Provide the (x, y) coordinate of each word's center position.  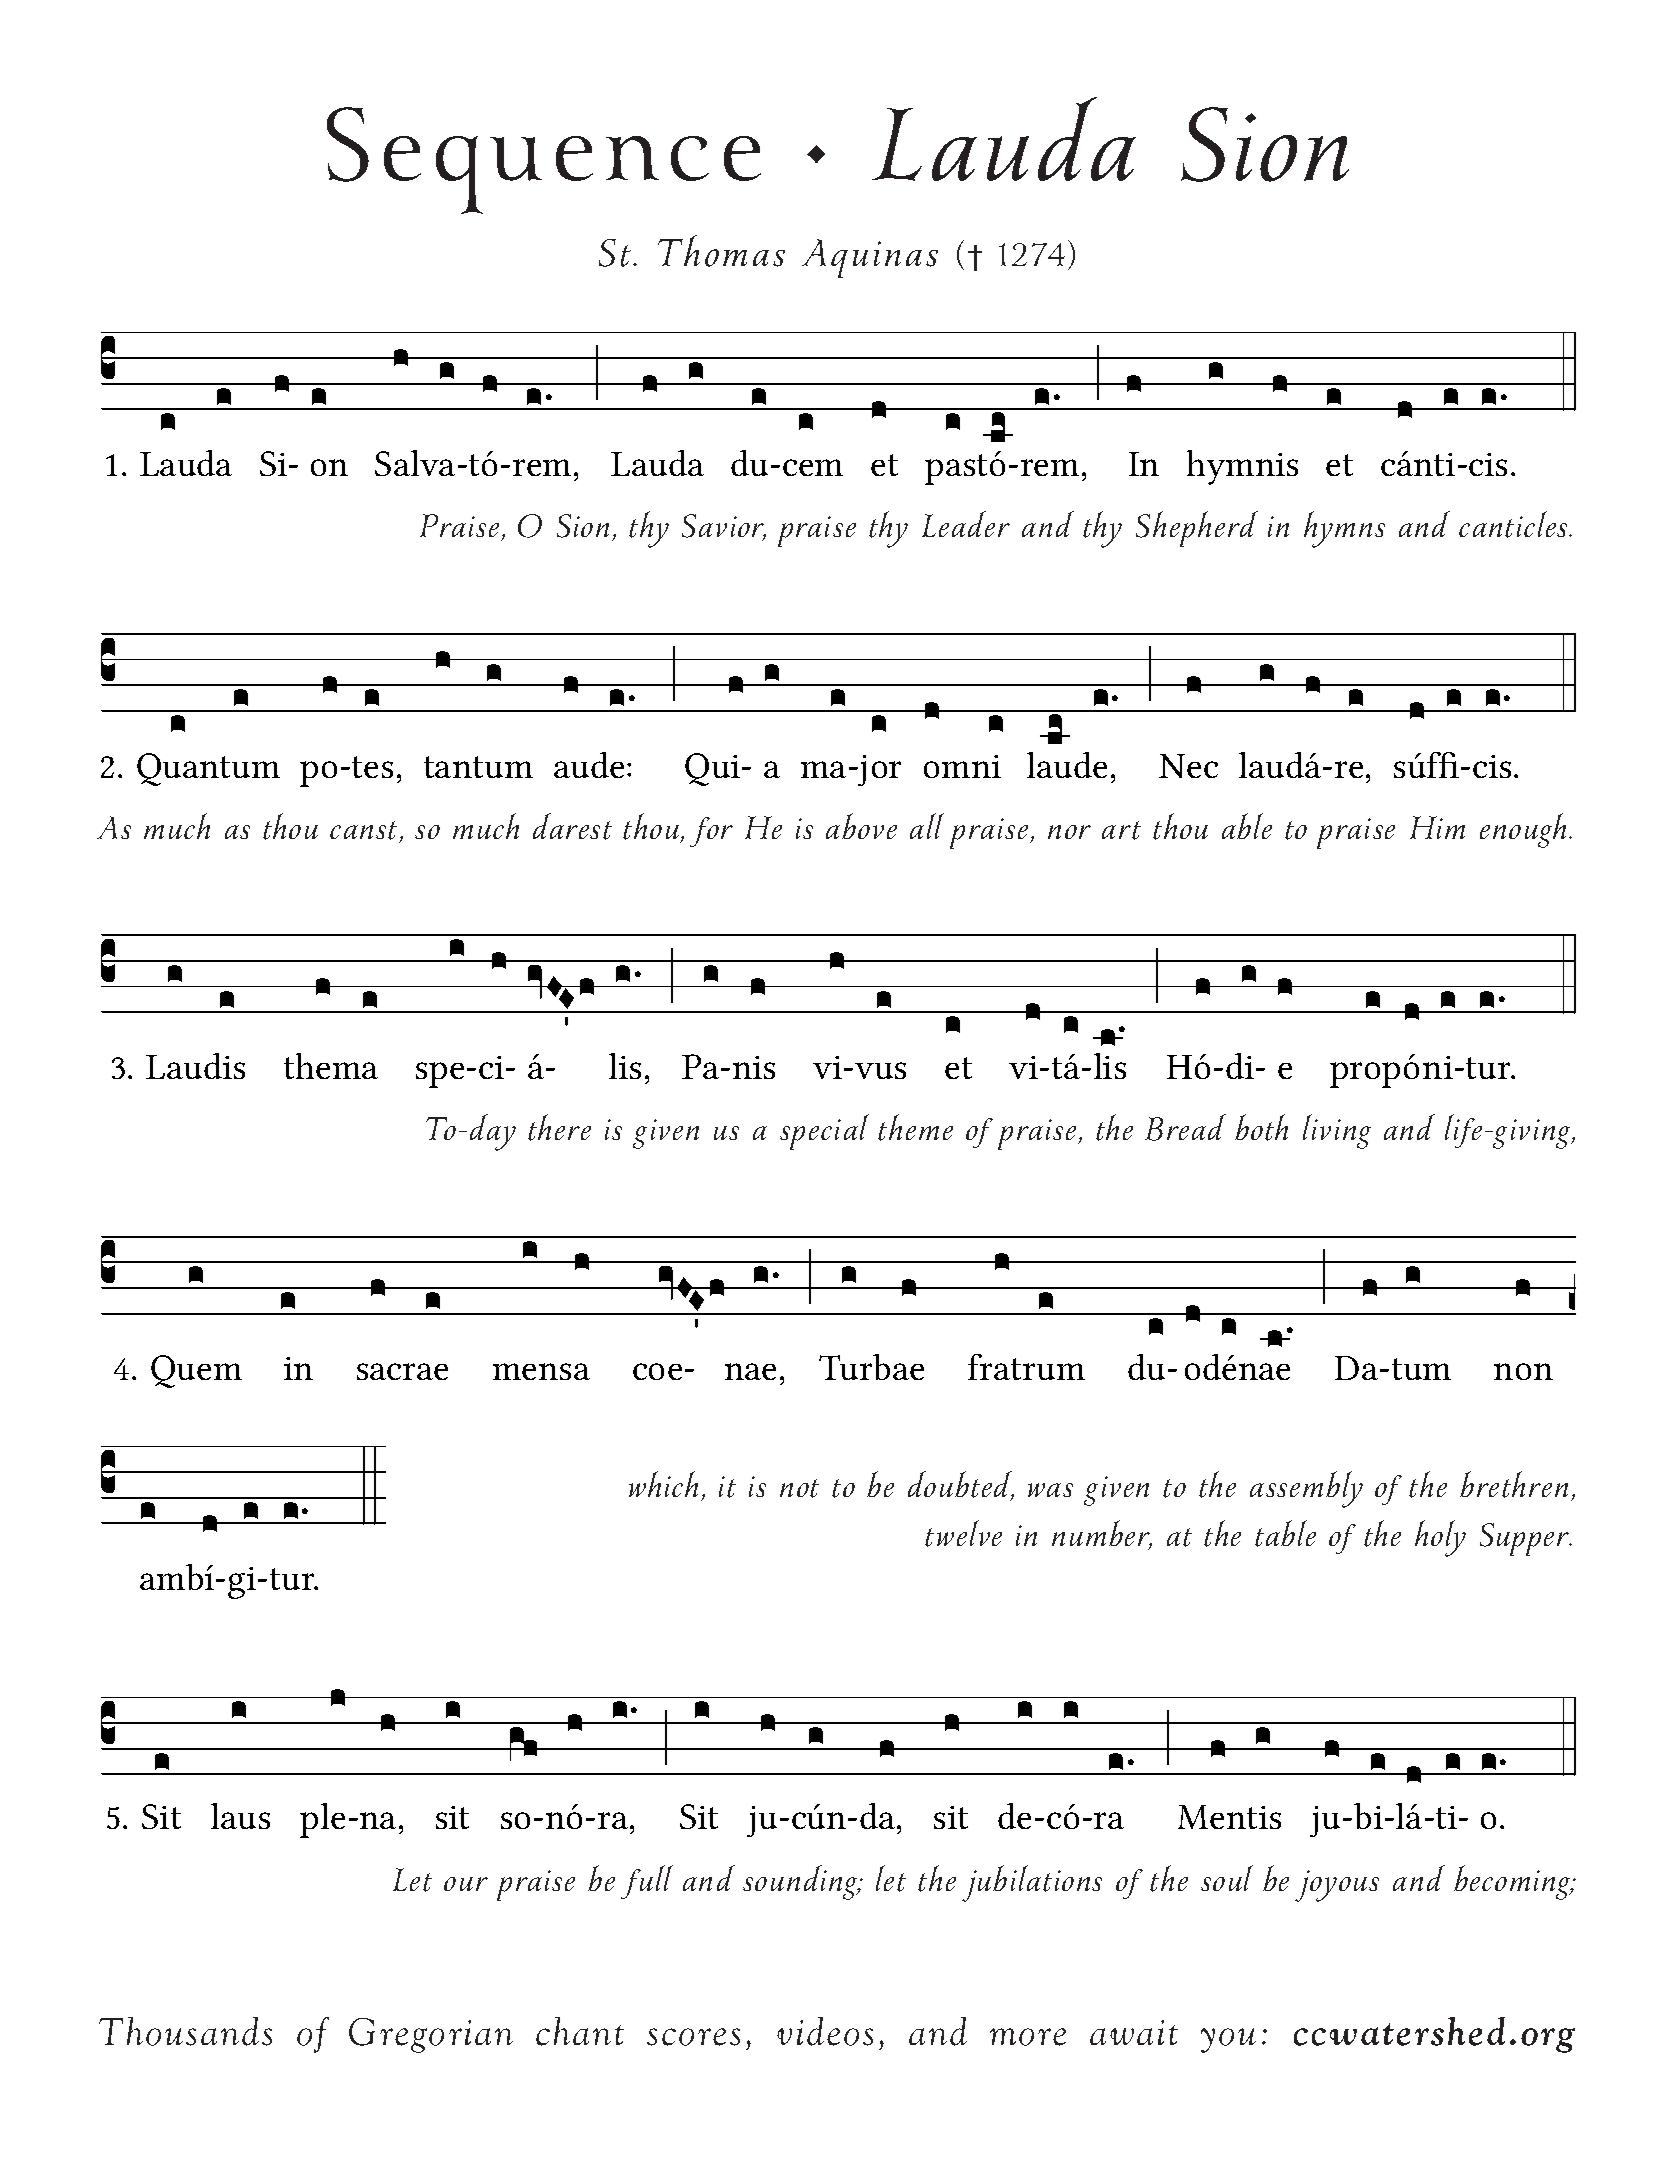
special (824, 1132)
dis (224, 1066)
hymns (1344, 529)
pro (1355, 1075)
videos (825, 2031)
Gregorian (431, 2035)
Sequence (544, 160)
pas (950, 472)
